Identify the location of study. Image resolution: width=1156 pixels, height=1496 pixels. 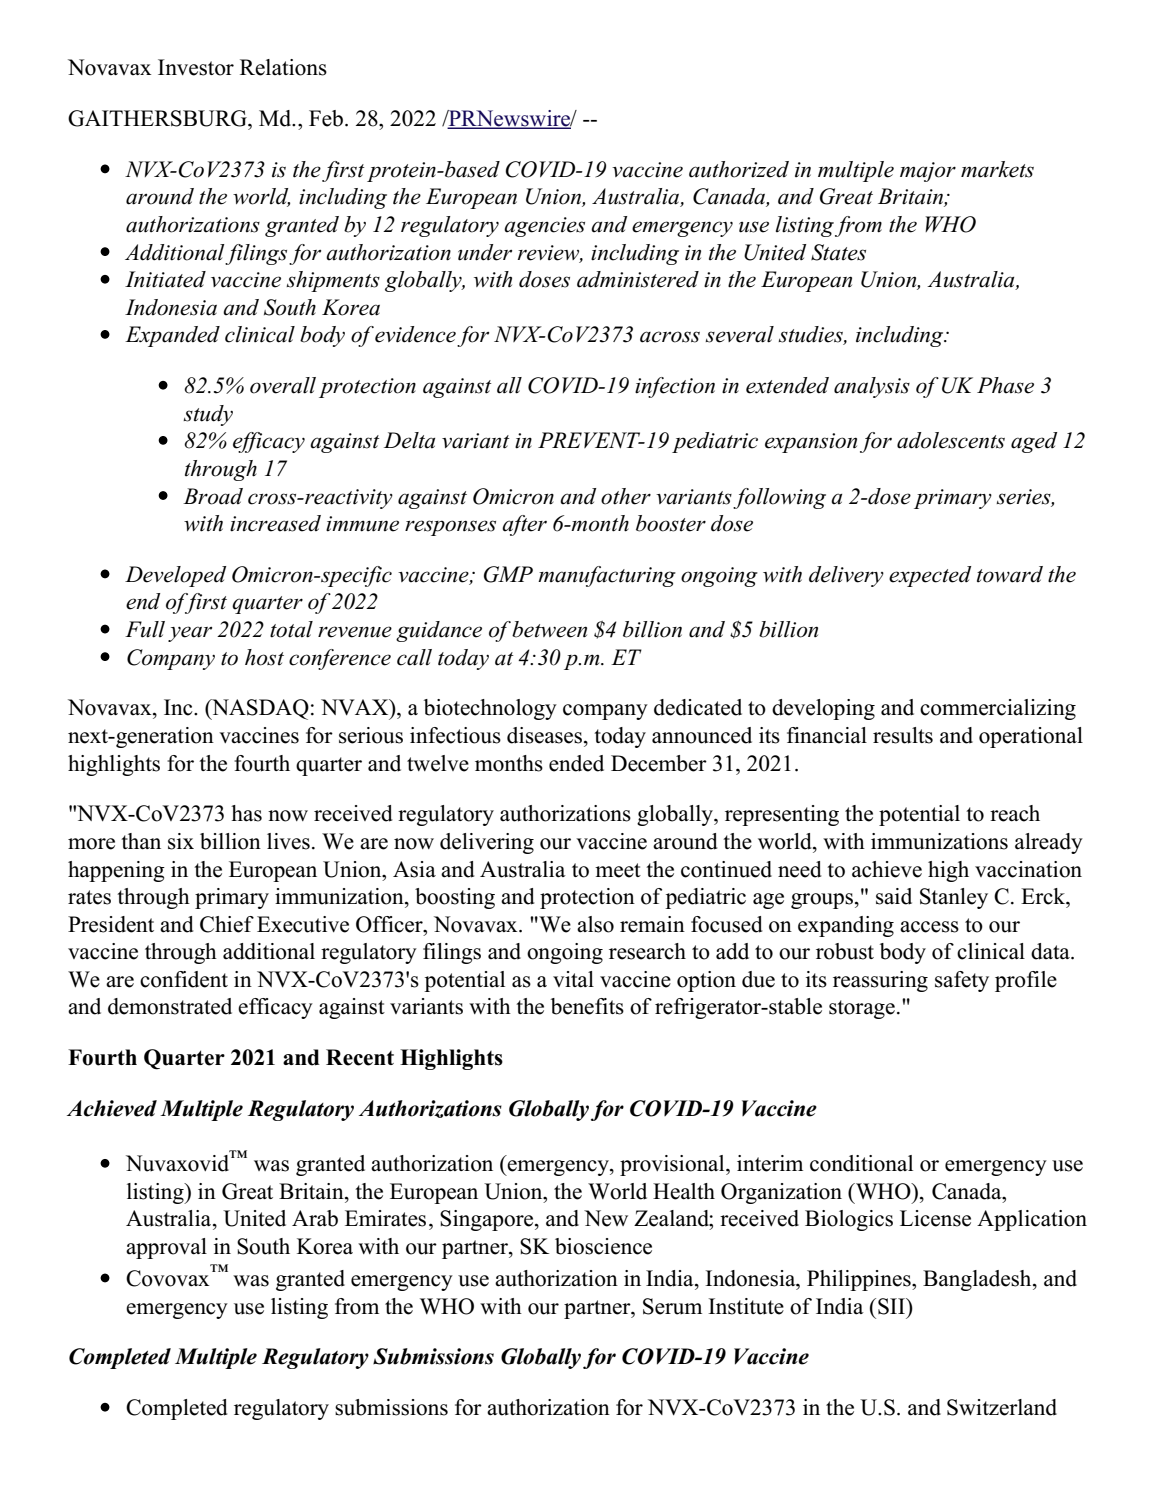
(208, 415).
